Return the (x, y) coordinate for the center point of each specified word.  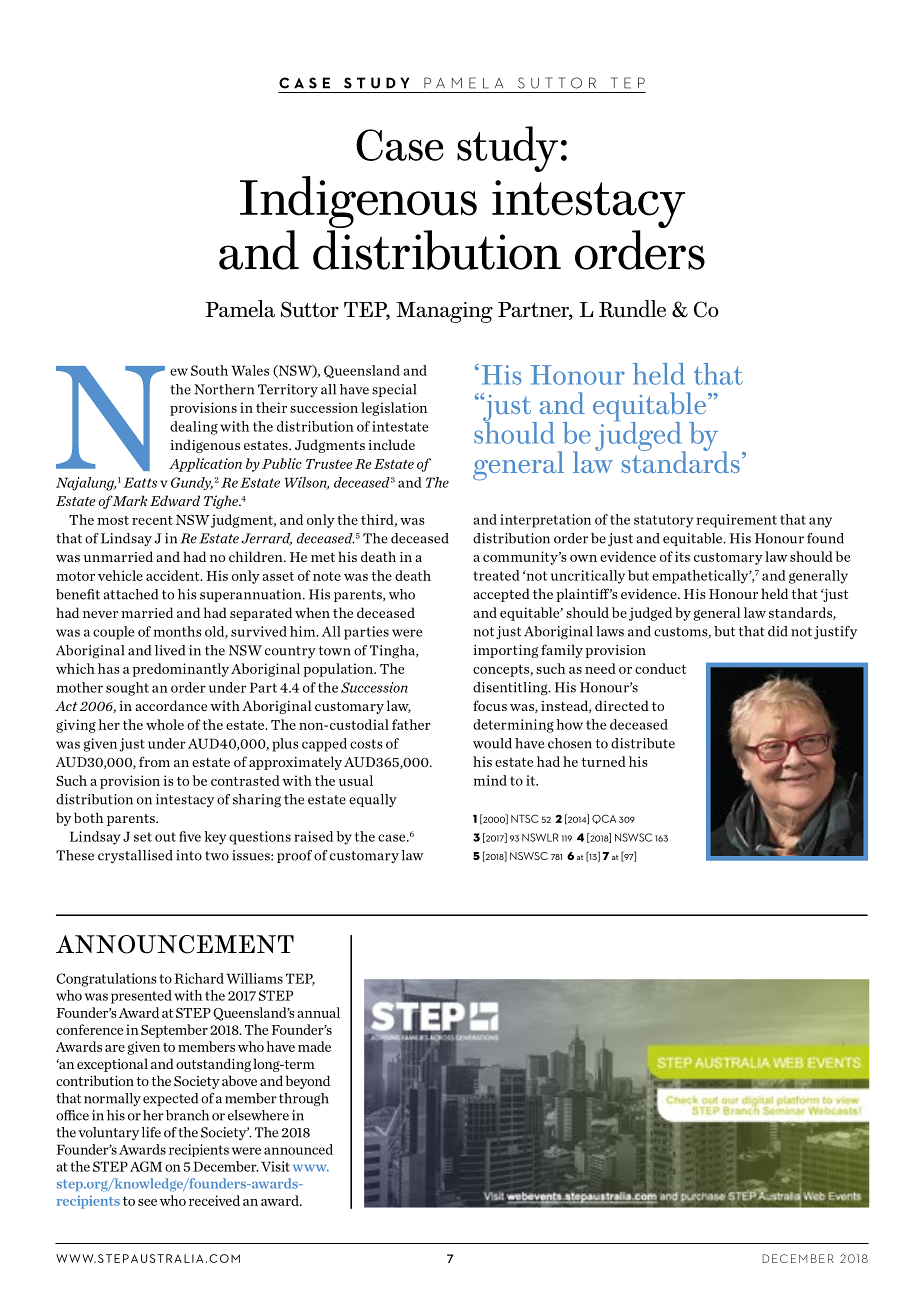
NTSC (525, 818)
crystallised (135, 856)
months (177, 631)
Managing (444, 312)
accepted (501, 595)
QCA (604, 819)
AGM (146, 1166)
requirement (736, 521)
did (778, 631)
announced (298, 1149)
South (209, 370)
